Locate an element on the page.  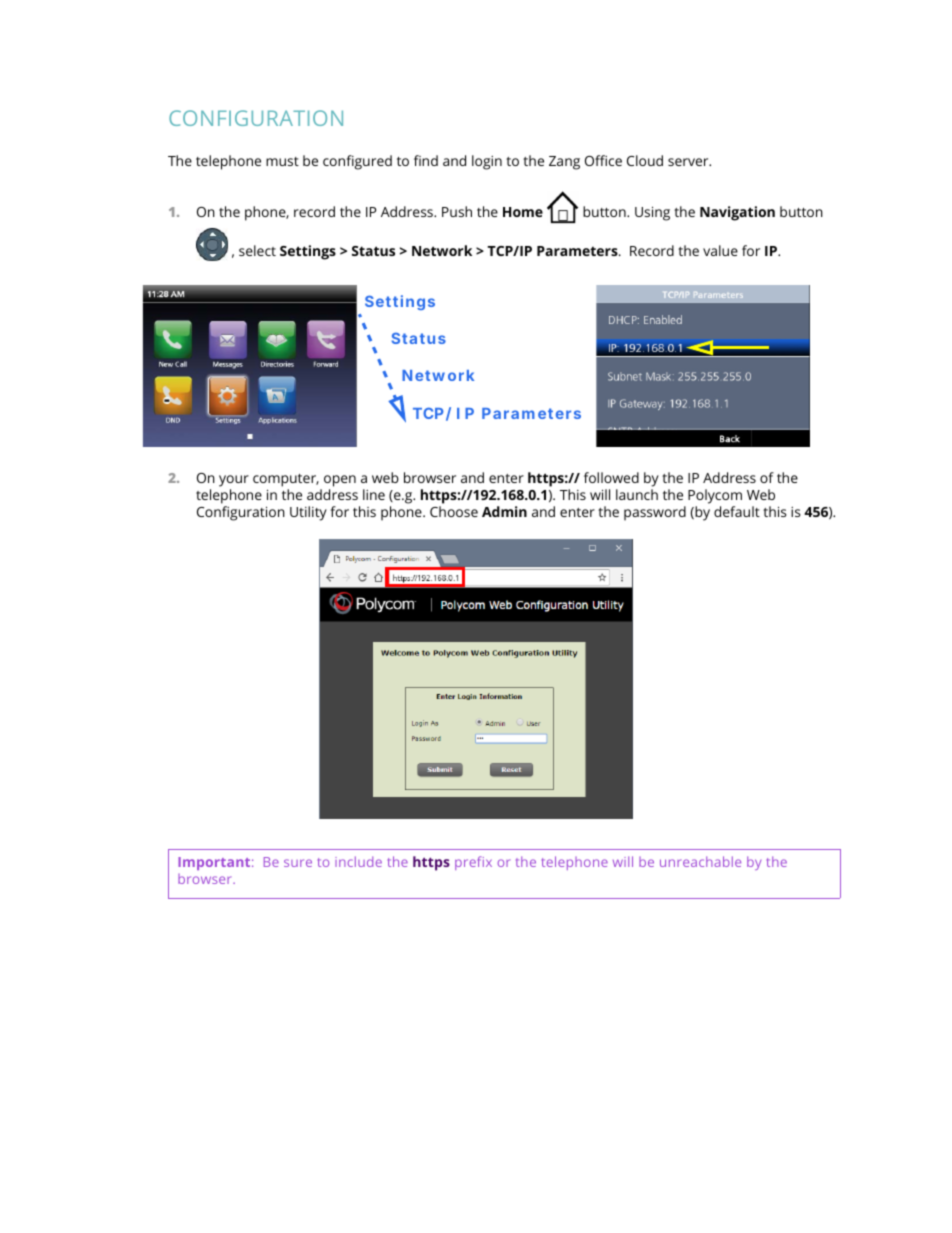
password is located at coordinates (655, 513).
